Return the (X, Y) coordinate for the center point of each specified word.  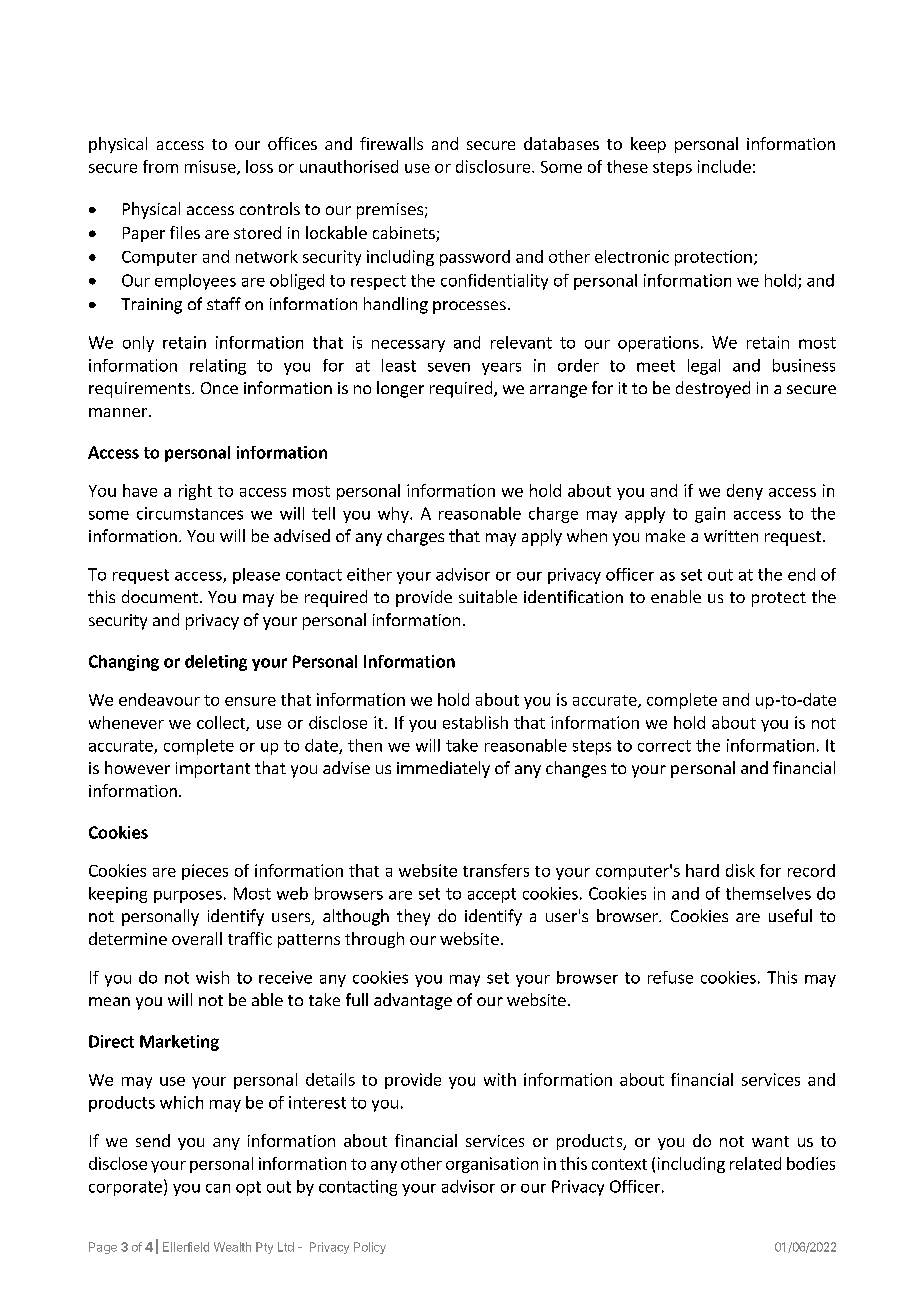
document (160, 596)
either (369, 574)
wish (212, 977)
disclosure (494, 166)
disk (740, 870)
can (218, 1188)
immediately (443, 769)
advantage (413, 1001)
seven (449, 367)
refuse (670, 977)
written (731, 536)
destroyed (713, 389)
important (213, 770)
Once (219, 388)
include (724, 166)
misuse (211, 167)
